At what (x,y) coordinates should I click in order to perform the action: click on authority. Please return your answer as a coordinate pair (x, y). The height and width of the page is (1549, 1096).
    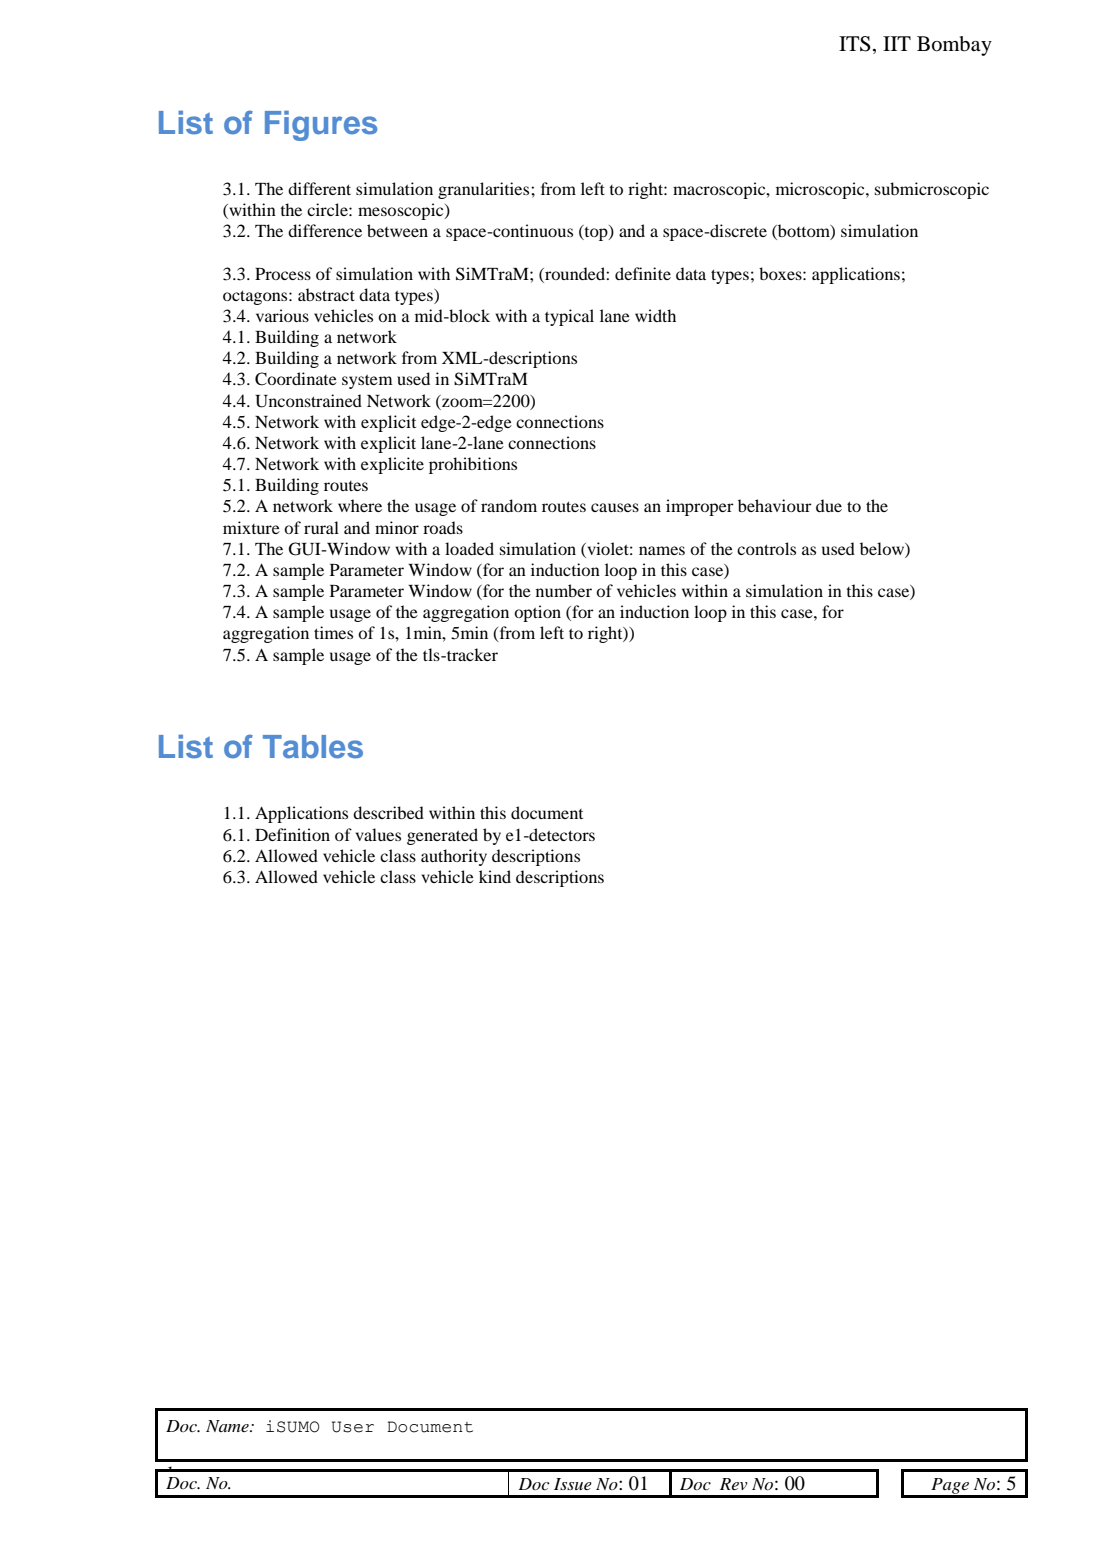
    Looking at the image, I should click on (454, 857).
